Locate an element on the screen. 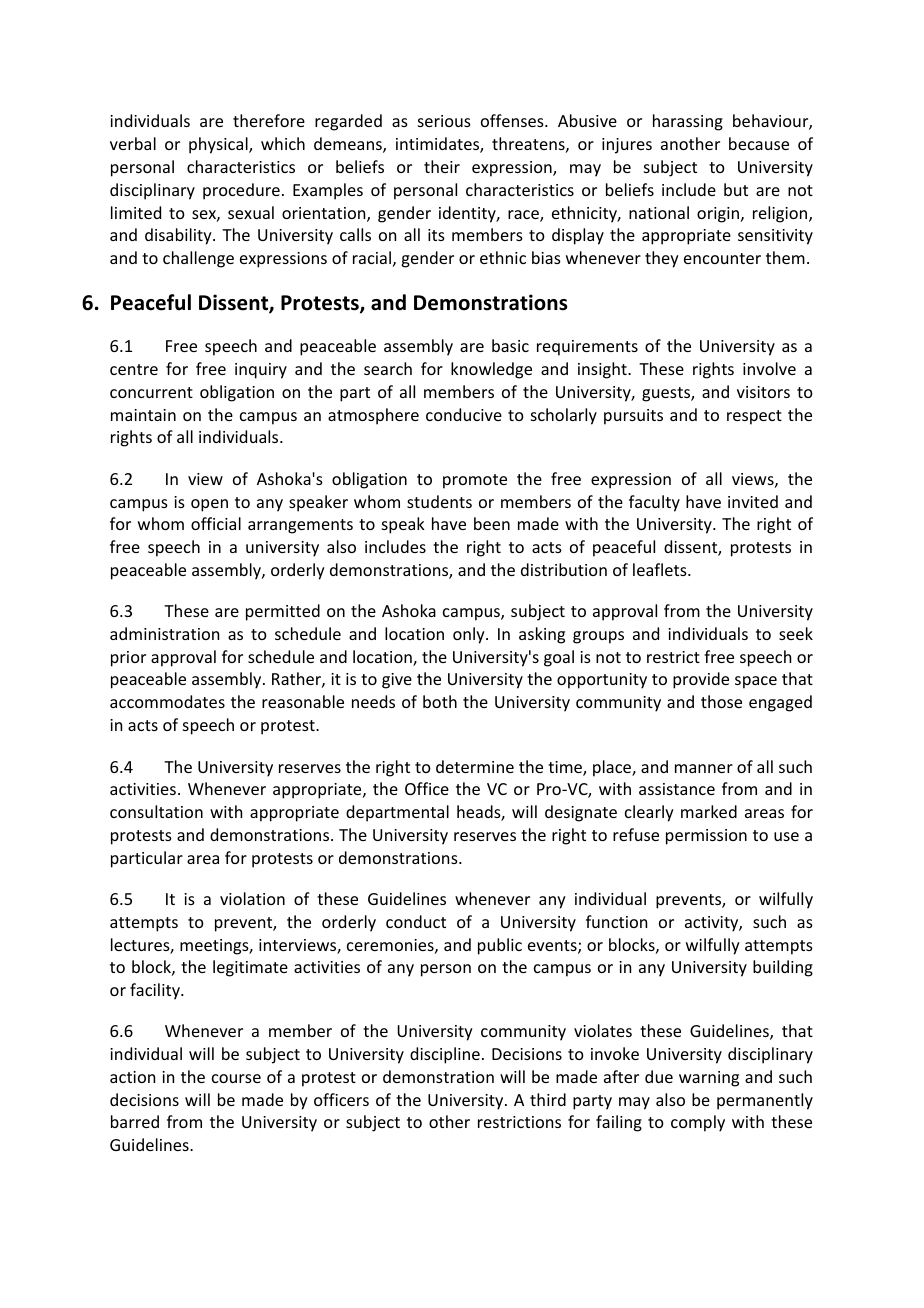 The height and width of the screenshot is (1308, 924). knowledge is located at coordinates (491, 370).
